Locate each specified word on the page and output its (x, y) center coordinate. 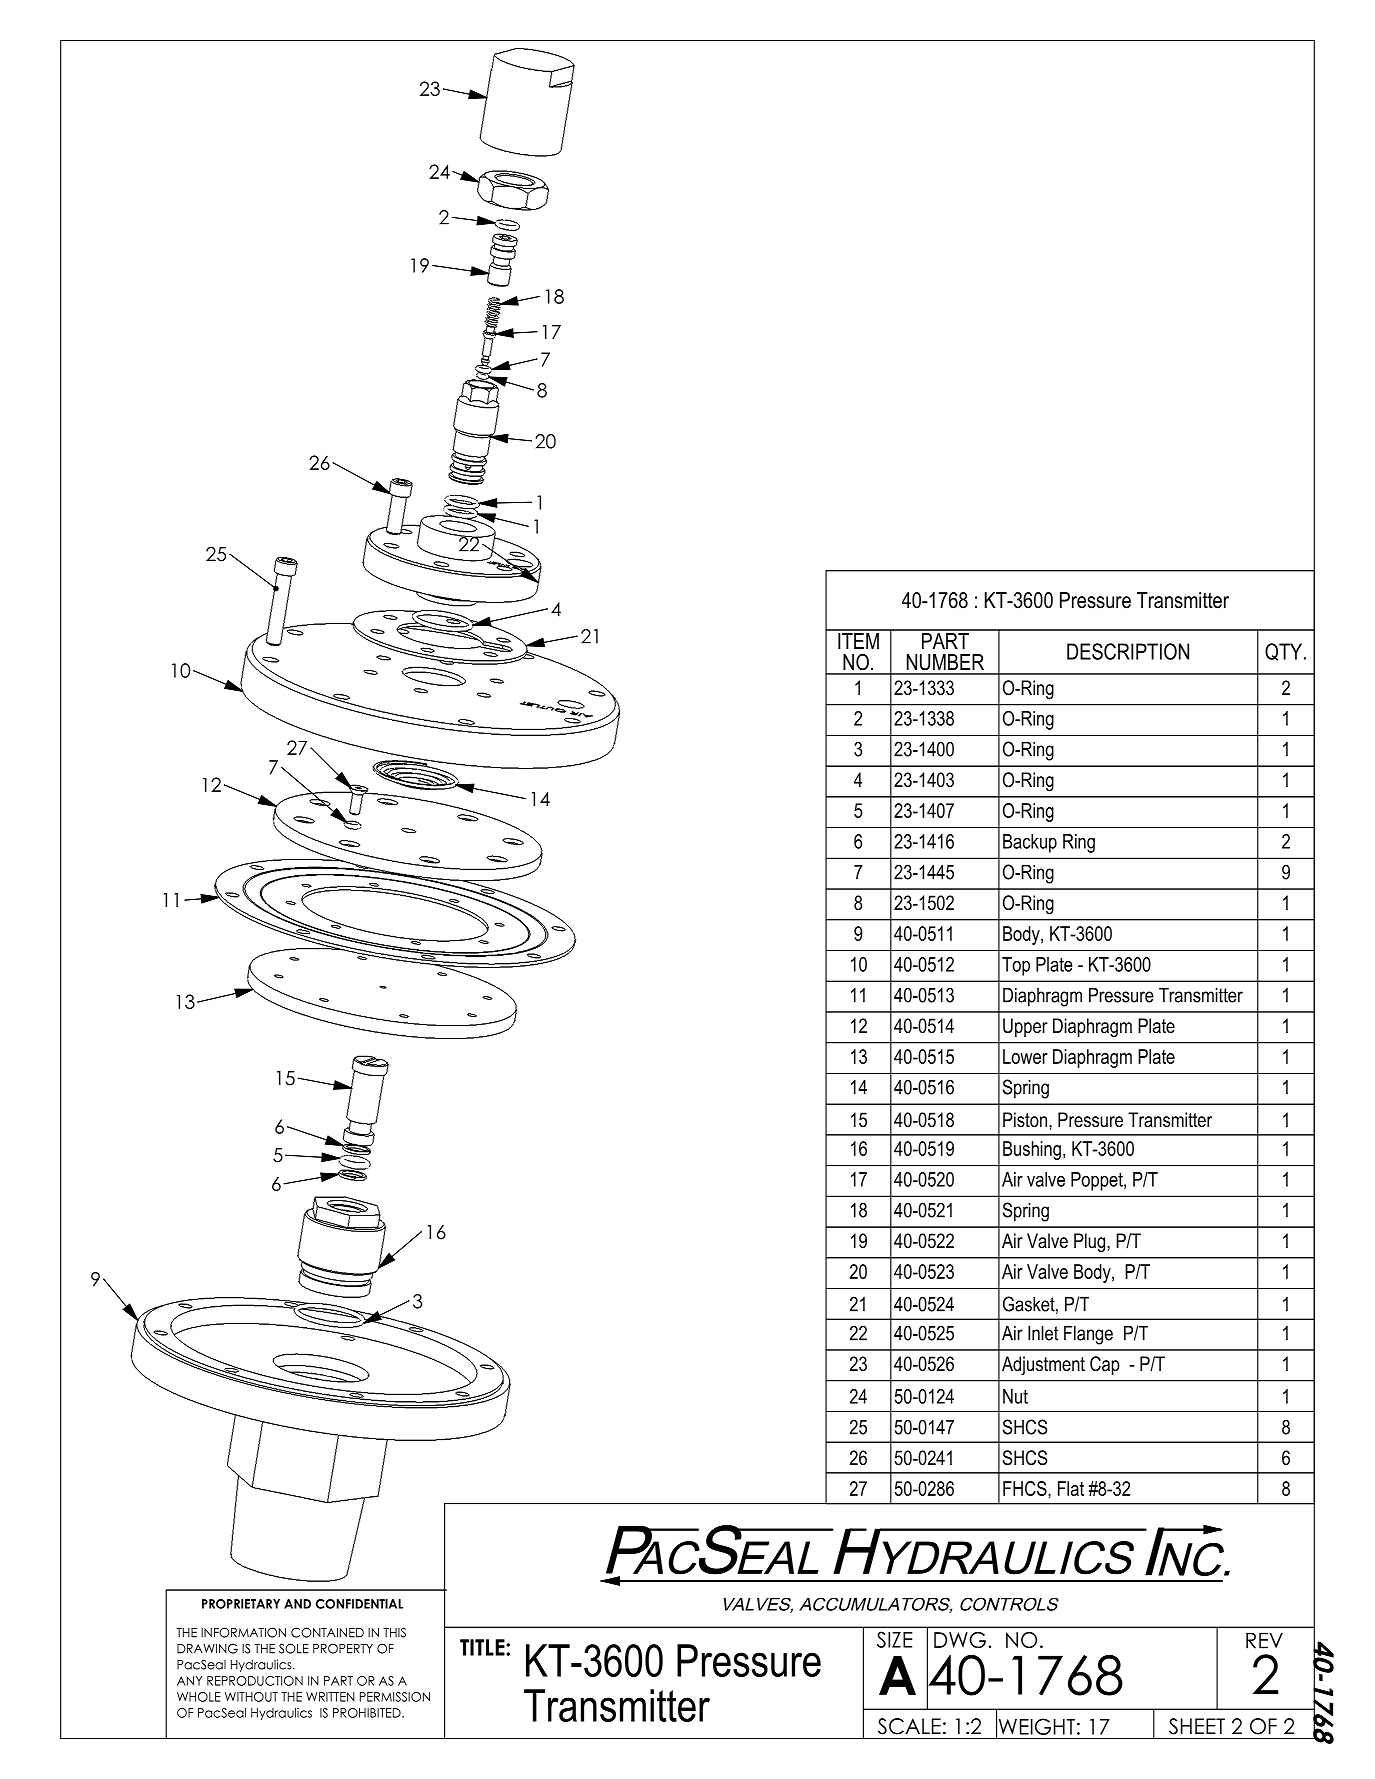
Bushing (1032, 1150)
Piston (1025, 1120)
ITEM (858, 639)
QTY (1285, 652)
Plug (1089, 1243)
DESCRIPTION (1128, 651)
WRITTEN (330, 1697)
